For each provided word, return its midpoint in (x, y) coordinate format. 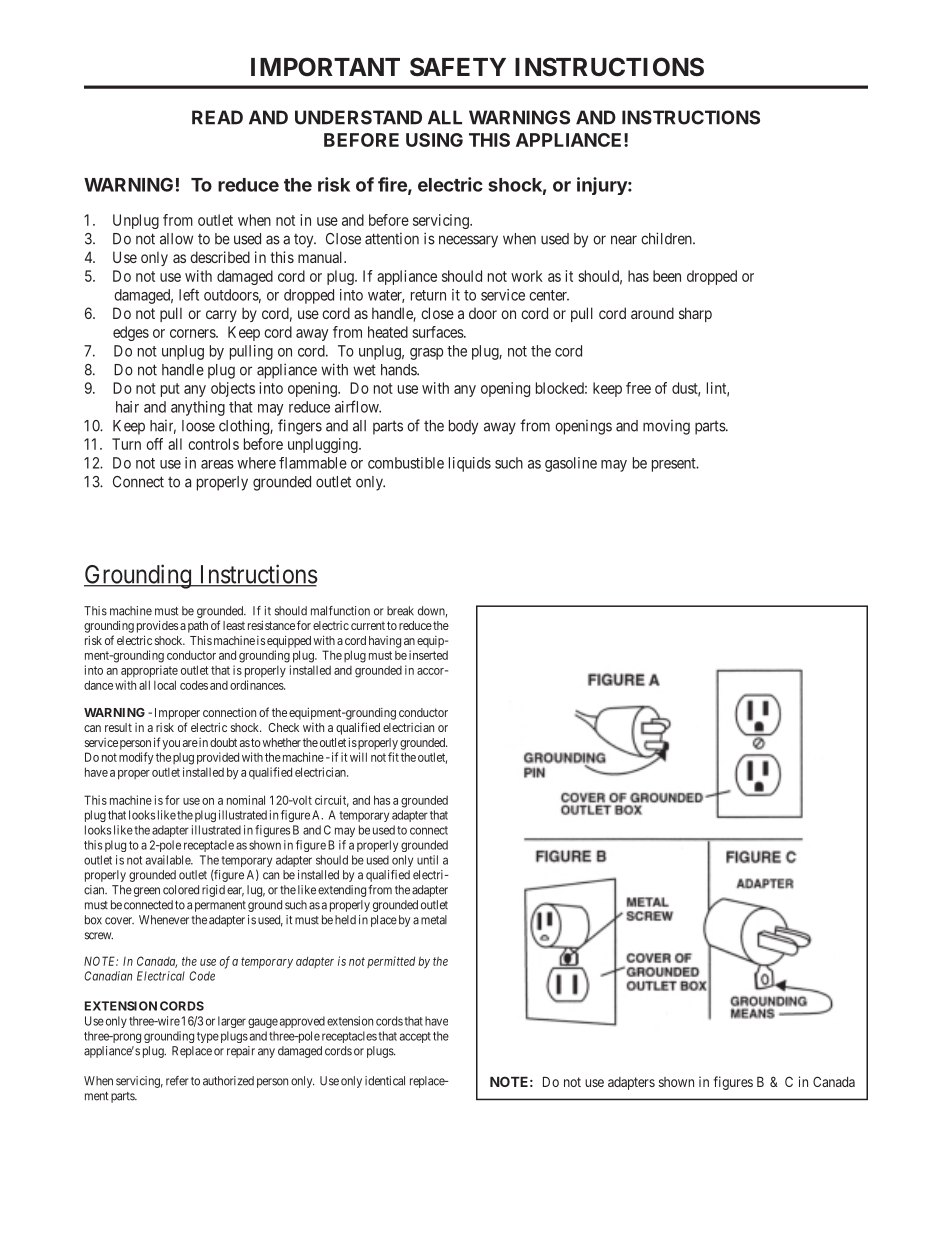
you (171, 745)
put (170, 390)
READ (217, 117)
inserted (428, 655)
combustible (406, 463)
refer (177, 1081)
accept (415, 1037)
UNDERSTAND (358, 117)
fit (393, 757)
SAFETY (458, 67)
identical (385, 1081)
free (638, 388)
